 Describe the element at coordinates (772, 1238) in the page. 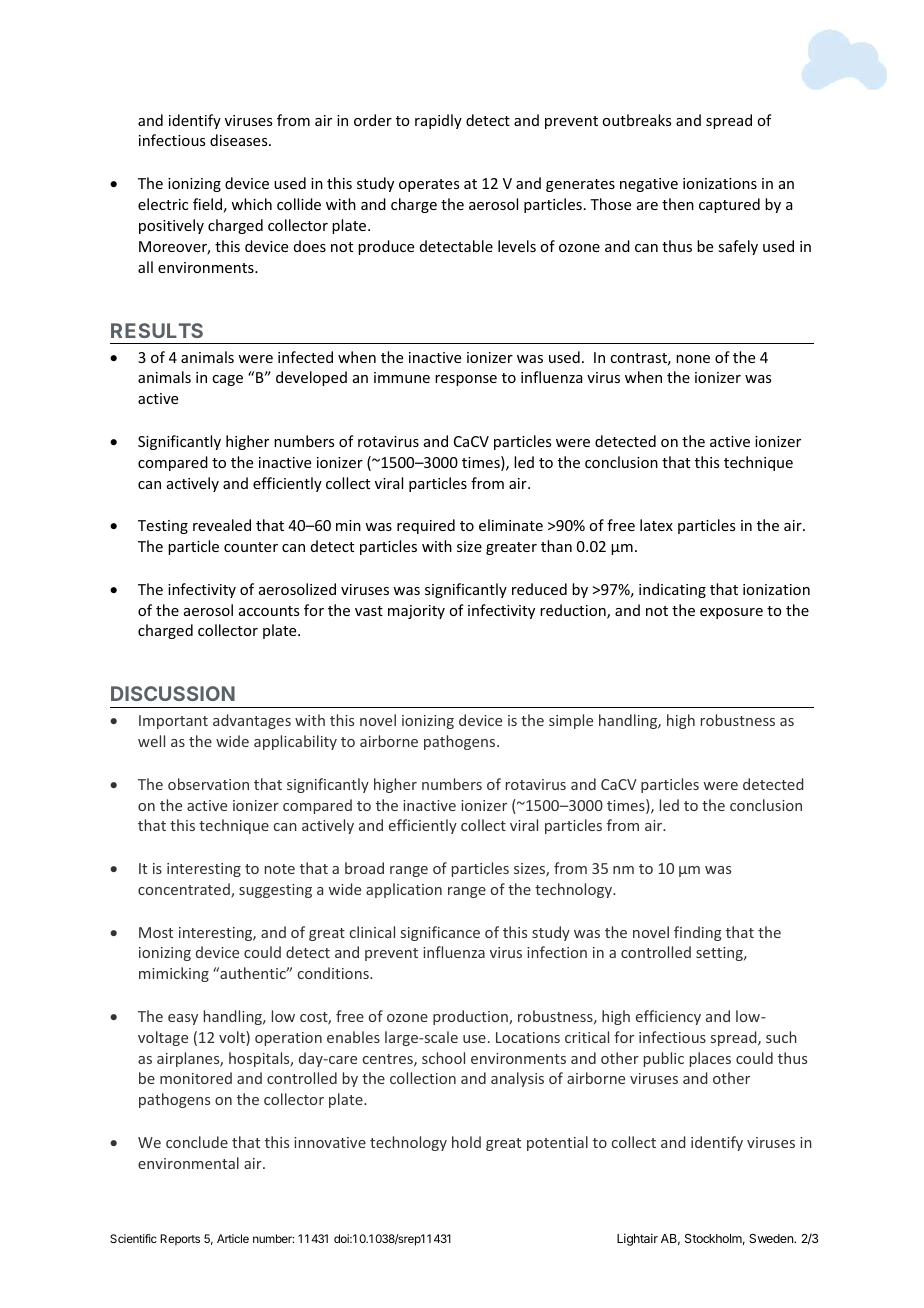

I see `Sweden` at that location.
